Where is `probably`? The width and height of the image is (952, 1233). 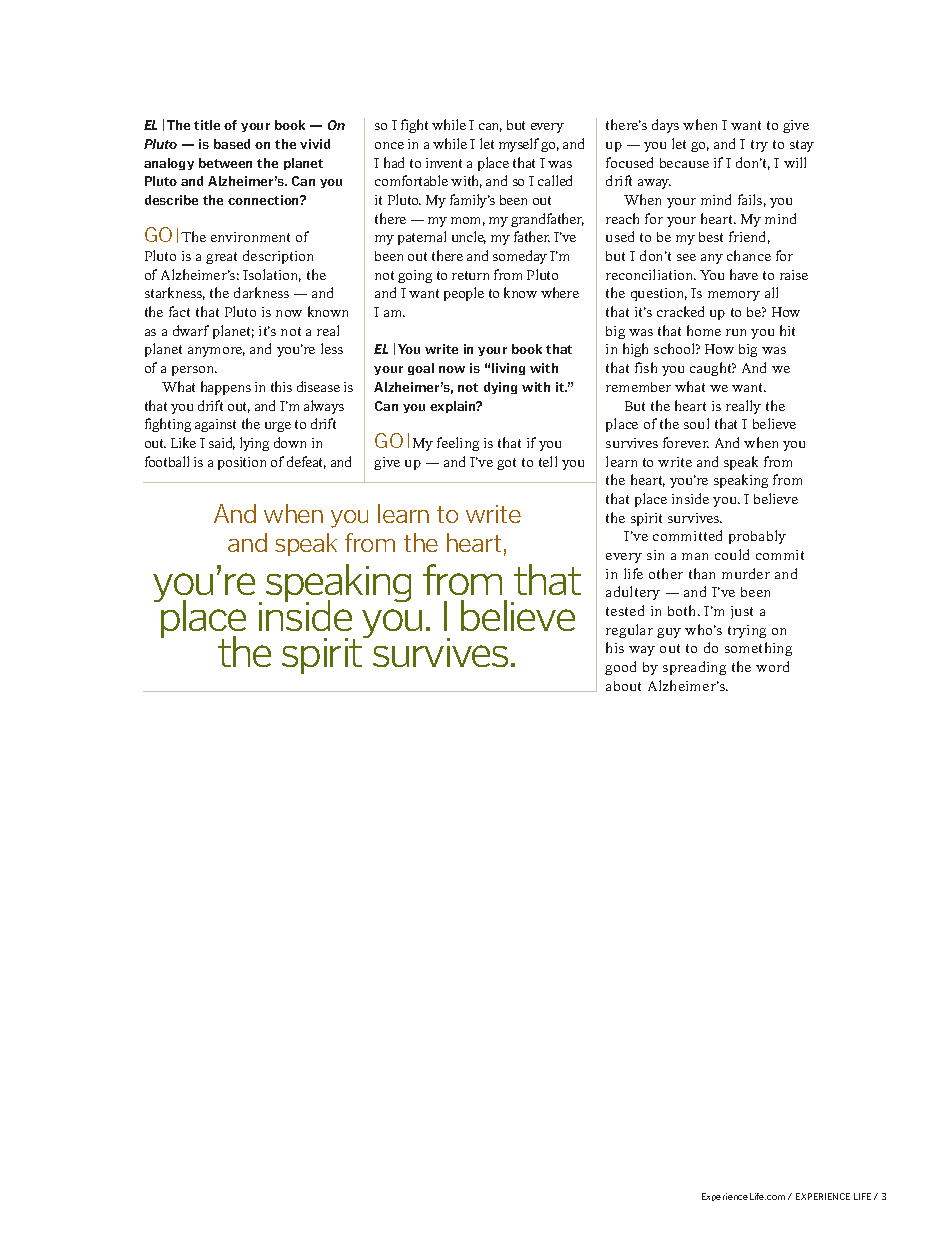 probably is located at coordinates (757, 537).
